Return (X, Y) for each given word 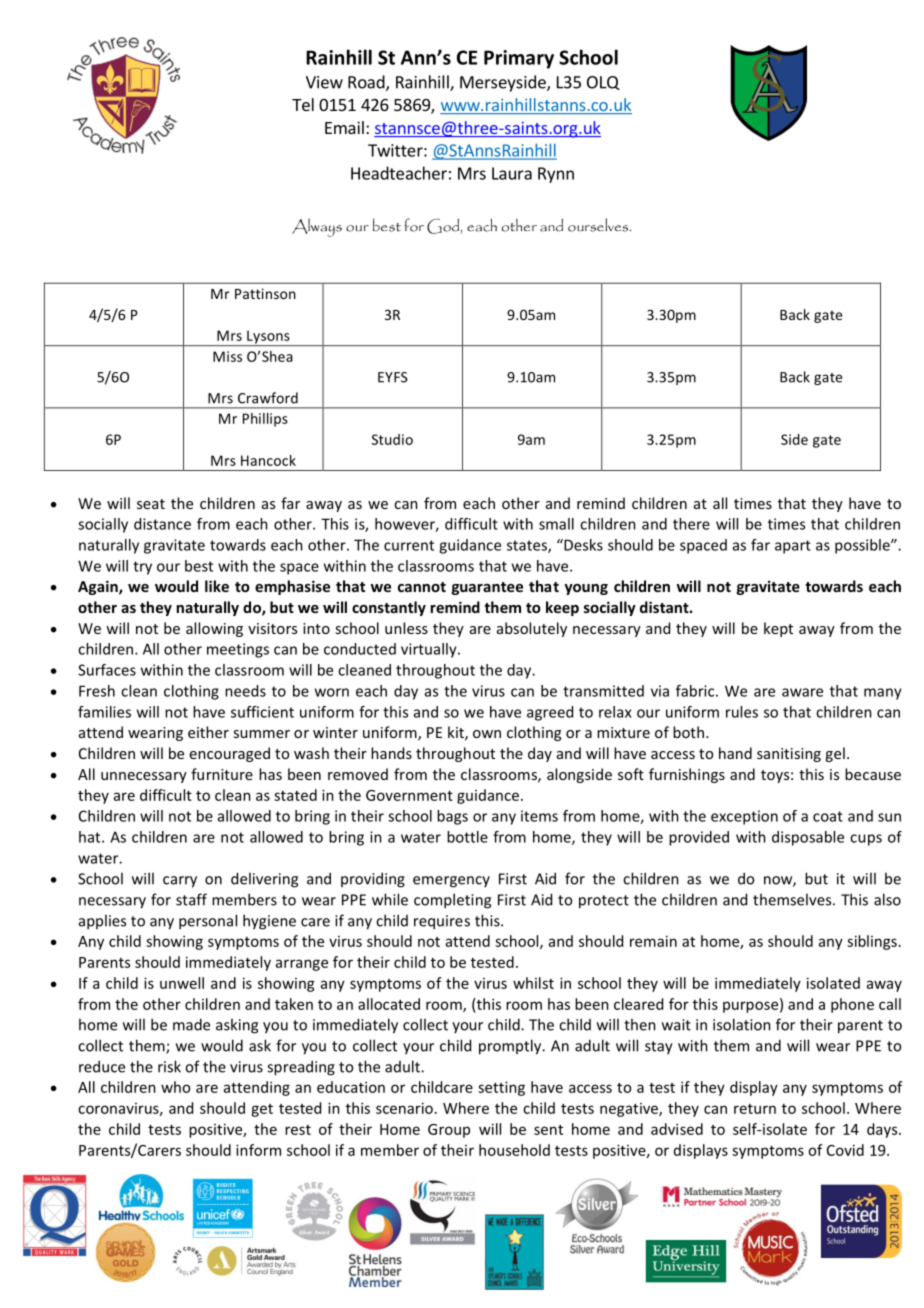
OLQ (603, 83)
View (324, 82)
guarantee (487, 588)
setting (501, 1088)
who (175, 1087)
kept (778, 629)
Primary (519, 59)
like (217, 586)
